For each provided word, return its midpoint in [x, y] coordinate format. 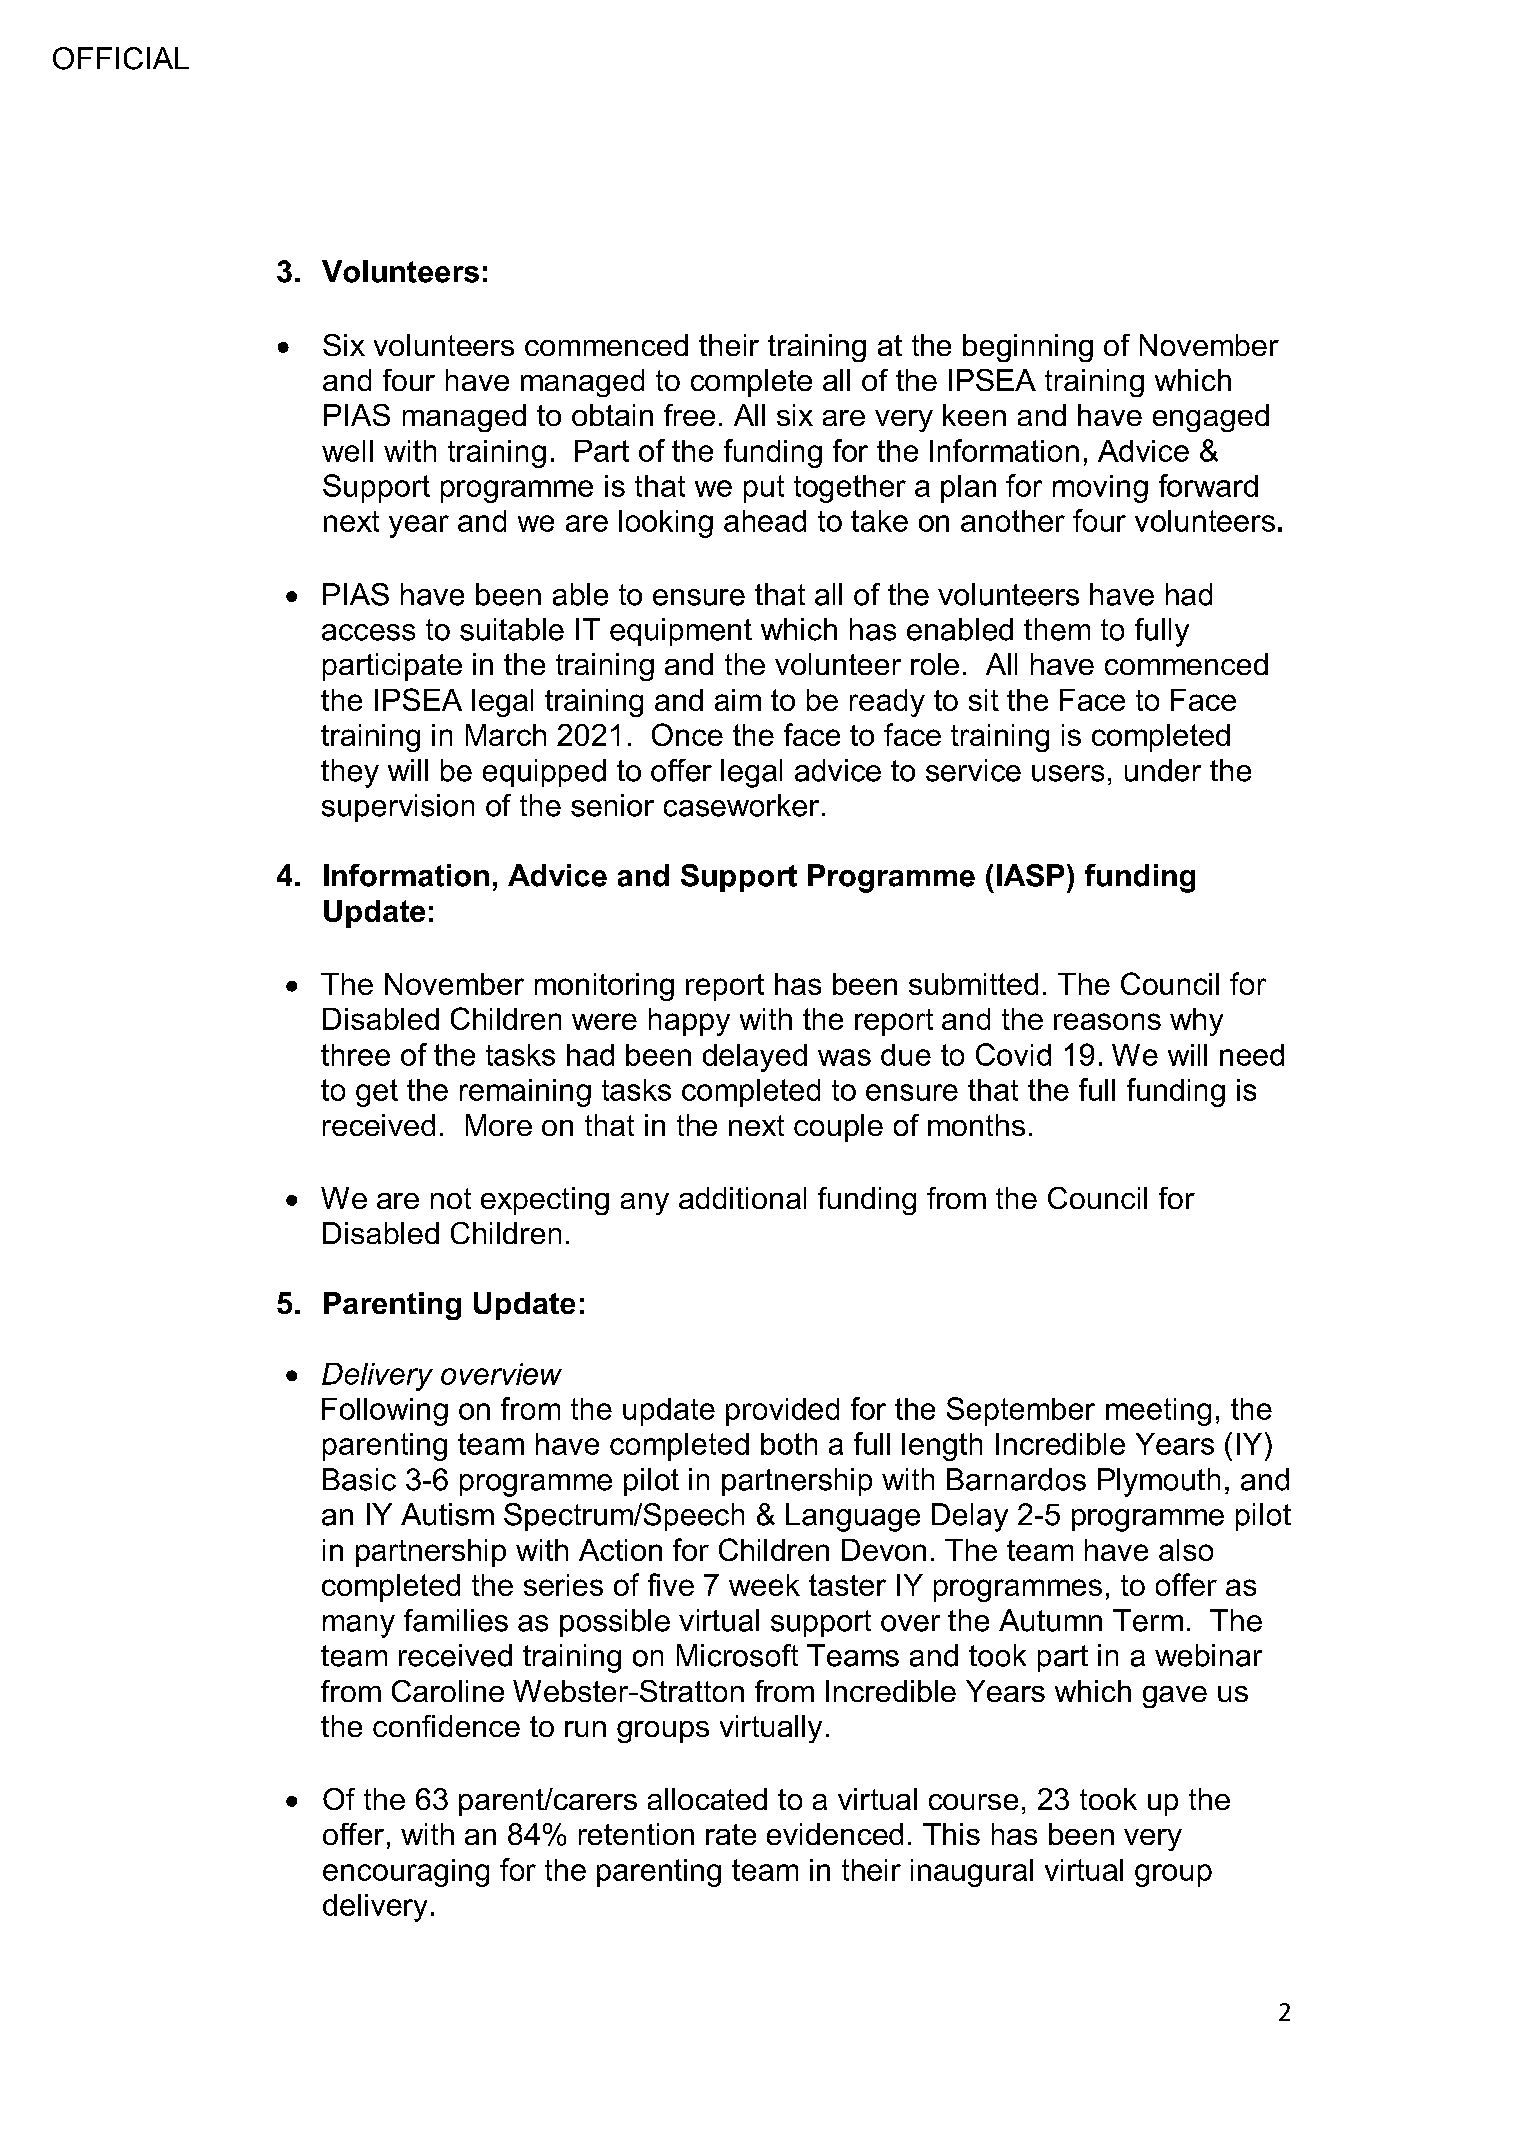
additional [742, 1198]
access [368, 632]
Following [385, 1412]
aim [738, 700]
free [689, 415]
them [1057, 629]
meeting [1158, 1412]
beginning [1028, 348]
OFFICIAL [121, 58]
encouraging [406, 1873]
